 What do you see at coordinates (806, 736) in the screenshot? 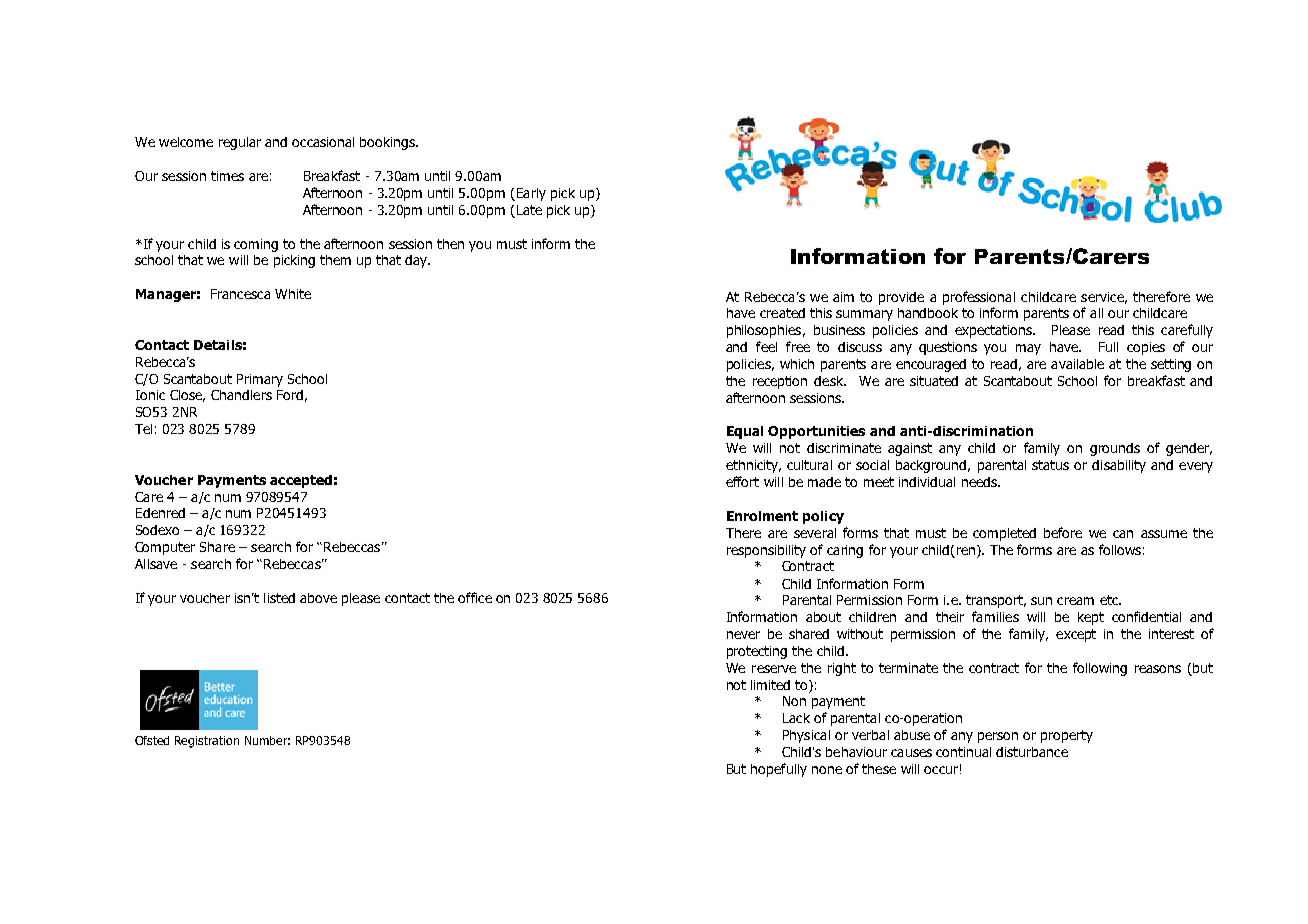
I see `Physical` at bounding box center [806, 736].
